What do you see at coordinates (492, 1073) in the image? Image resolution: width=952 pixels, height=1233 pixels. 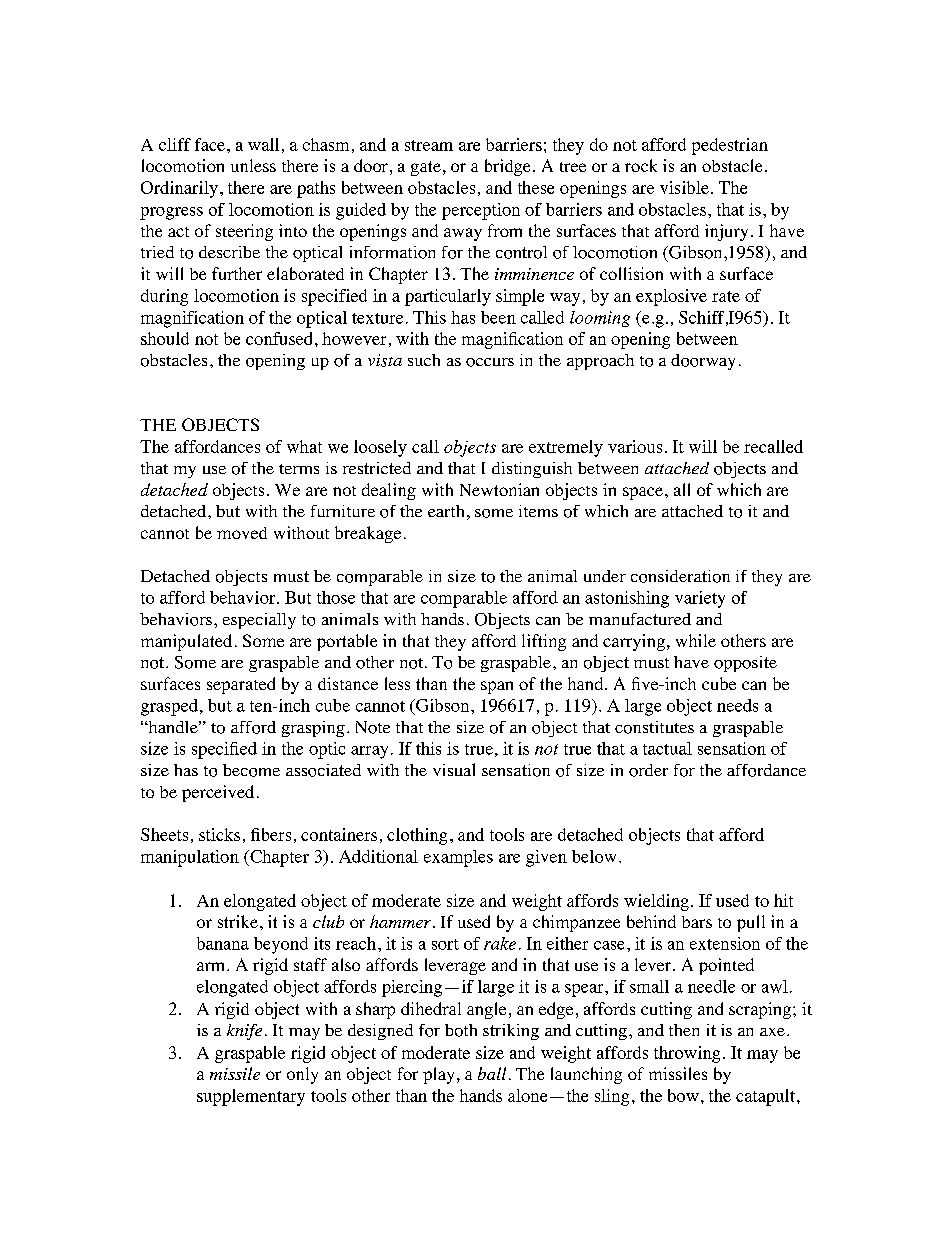 I see `ball` at bounding box center [492, 1073].
